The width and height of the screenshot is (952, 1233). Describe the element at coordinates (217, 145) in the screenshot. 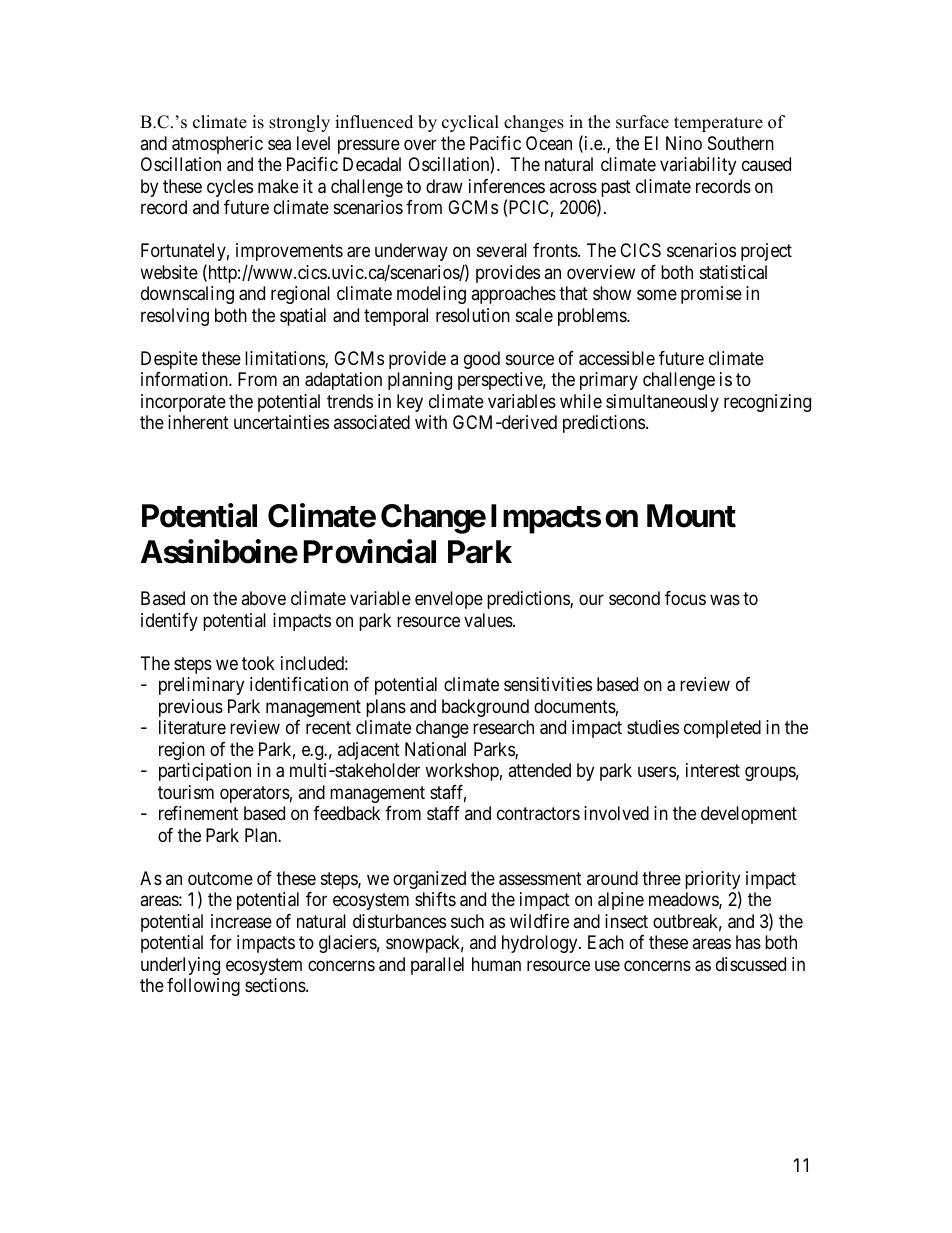

I see `atmospheric` at that location.
